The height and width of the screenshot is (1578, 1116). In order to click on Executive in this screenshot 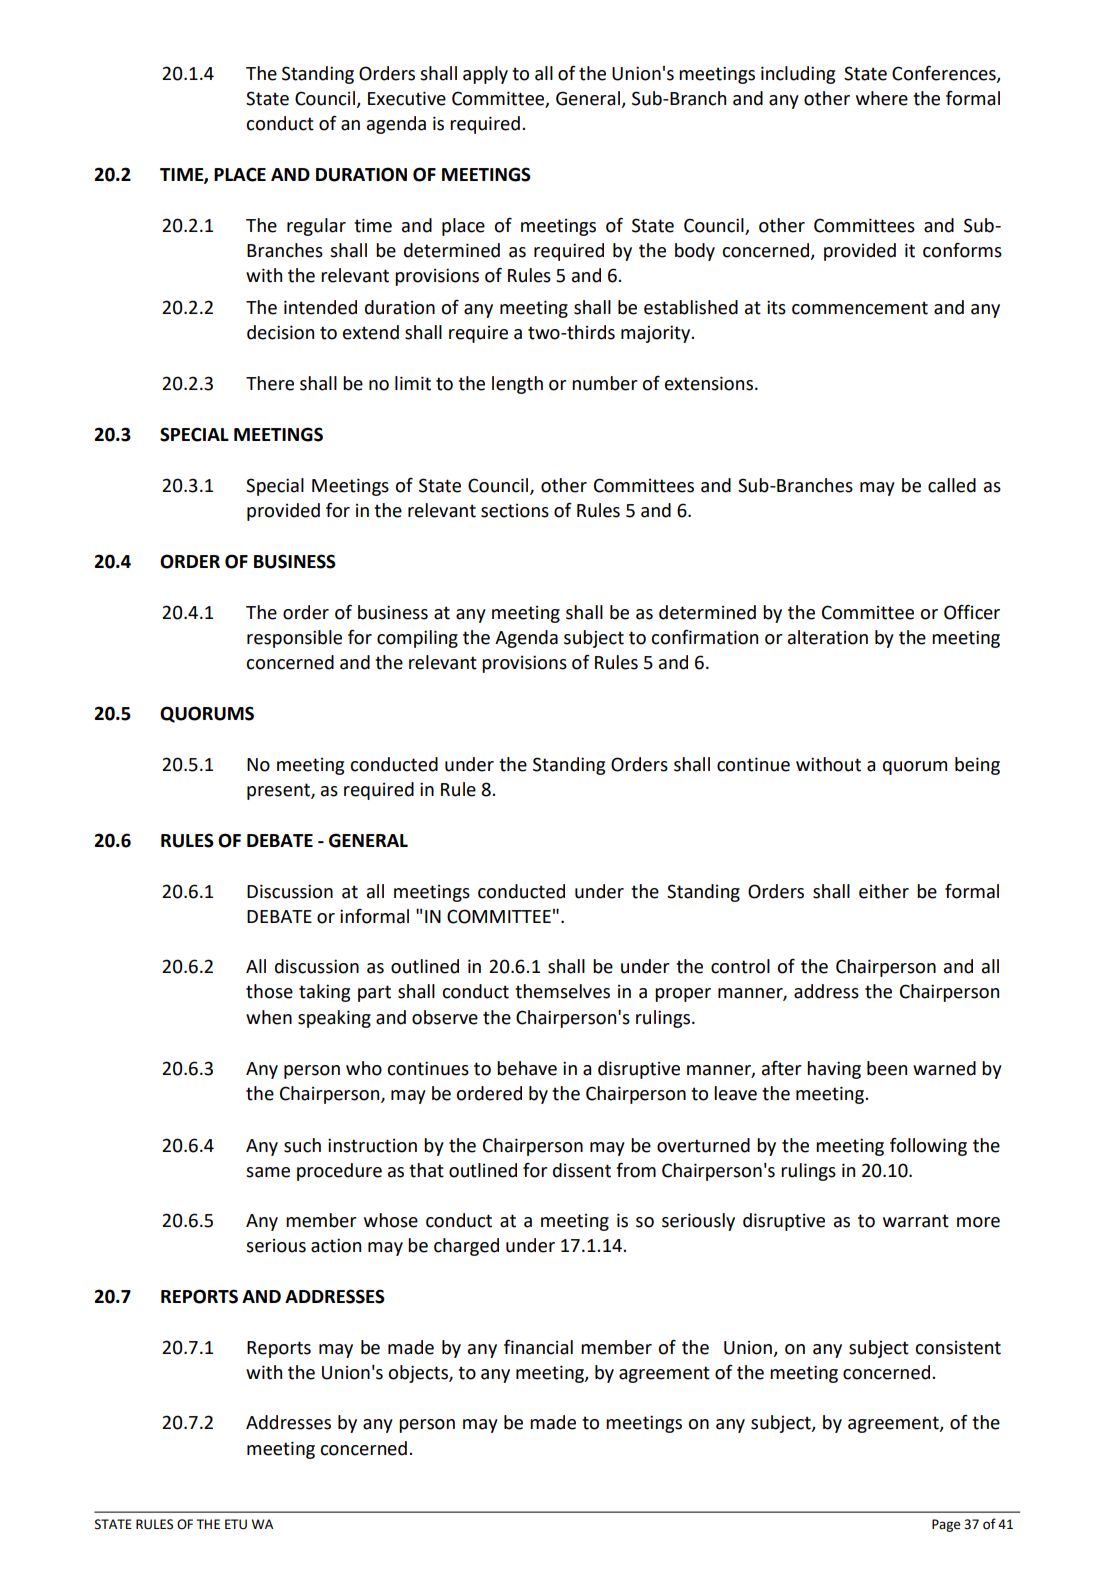, I will do `click(407, 98)`.
